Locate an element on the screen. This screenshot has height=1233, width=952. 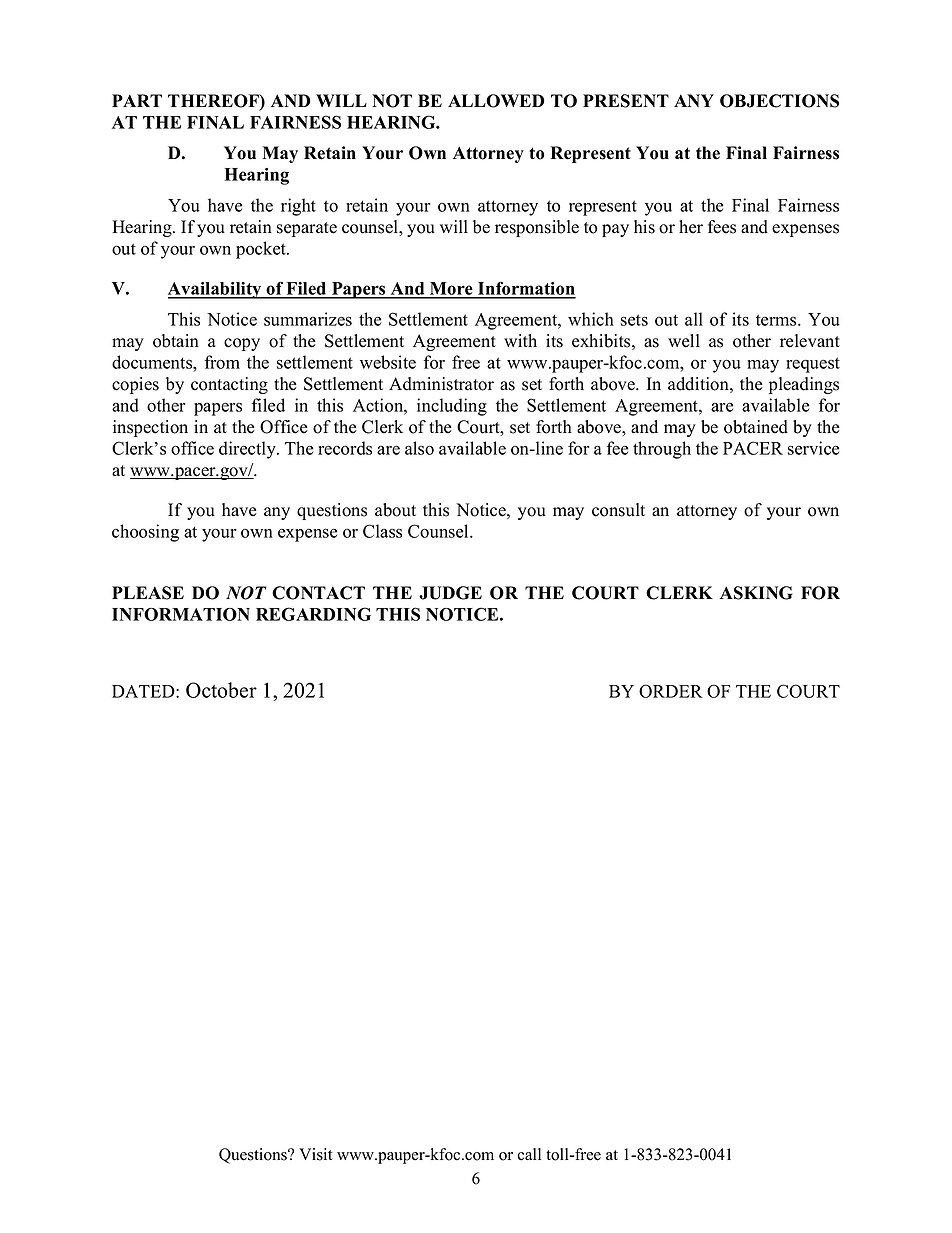
JUDGE is located at coordinates (450, 593).
